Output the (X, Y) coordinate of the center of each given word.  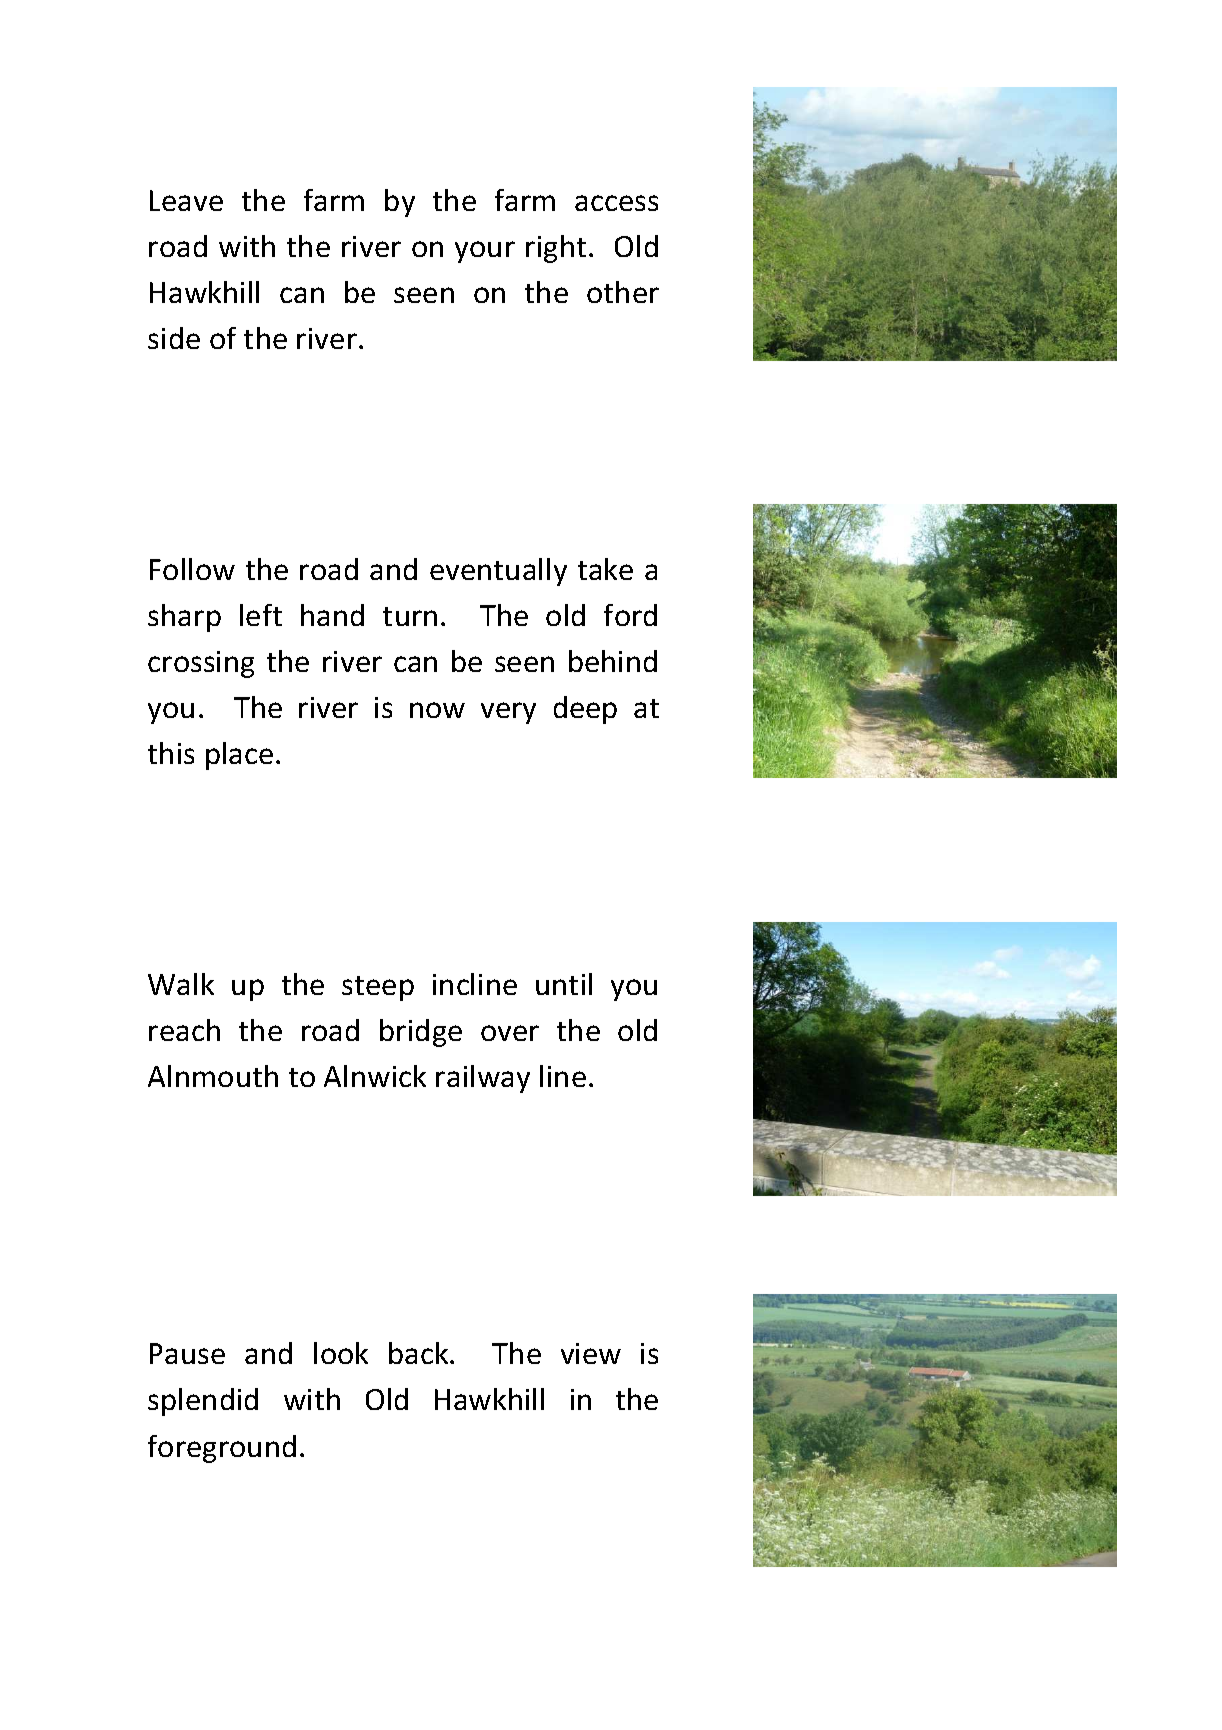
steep (378, 988)
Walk (181, 984)
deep (585, 710)
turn (410, 616)
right (556, 249)
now (437, 710)
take (605, 569)
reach (184, 1030)
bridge (421, 1033)
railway (483, 1079)
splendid (203, 1402)
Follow (192, 569)
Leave (186, 200)
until (564, 984)
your (485, 252)
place (239, 756)
